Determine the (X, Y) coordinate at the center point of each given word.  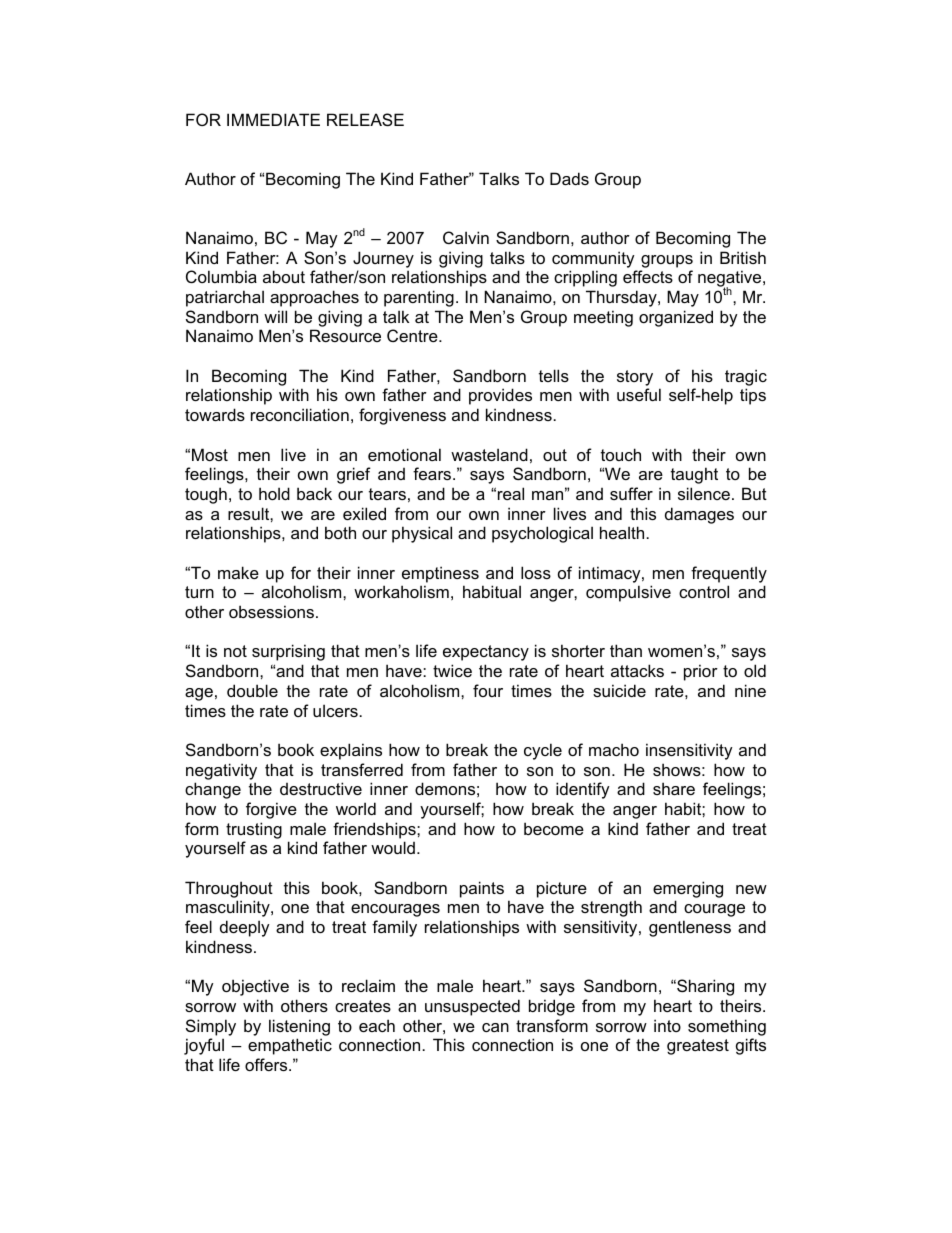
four (488, 690)
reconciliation (300, 414)
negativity (221, 771)
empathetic (290, 1046)
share (674, 788)
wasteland (489, 454)
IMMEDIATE (273, 119)
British (743, 257)
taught (694, 475)
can (495, 1027)
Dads (569, 178)
